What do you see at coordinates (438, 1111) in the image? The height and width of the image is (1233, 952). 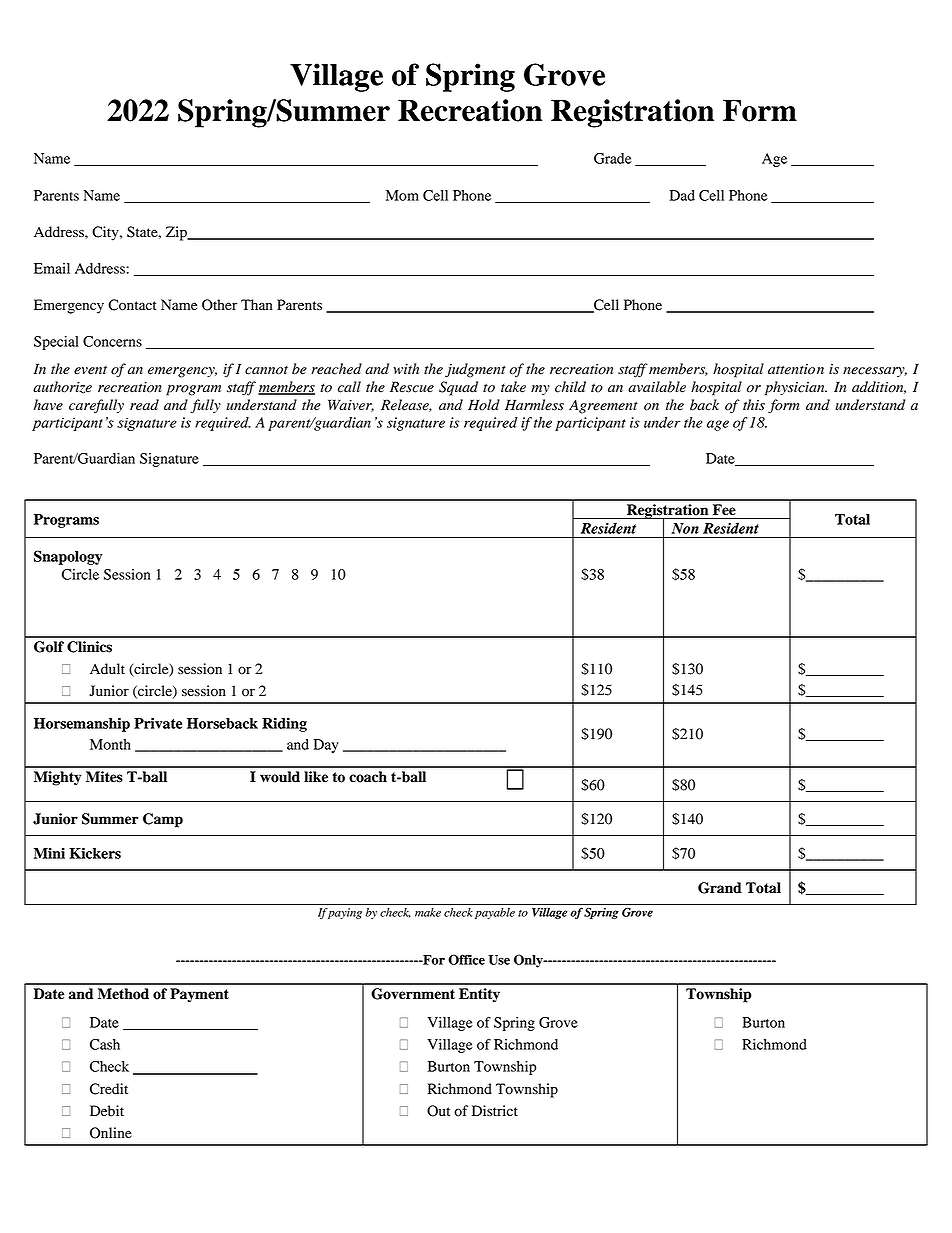 I see `Out` at bounding box center [438, 1111].
